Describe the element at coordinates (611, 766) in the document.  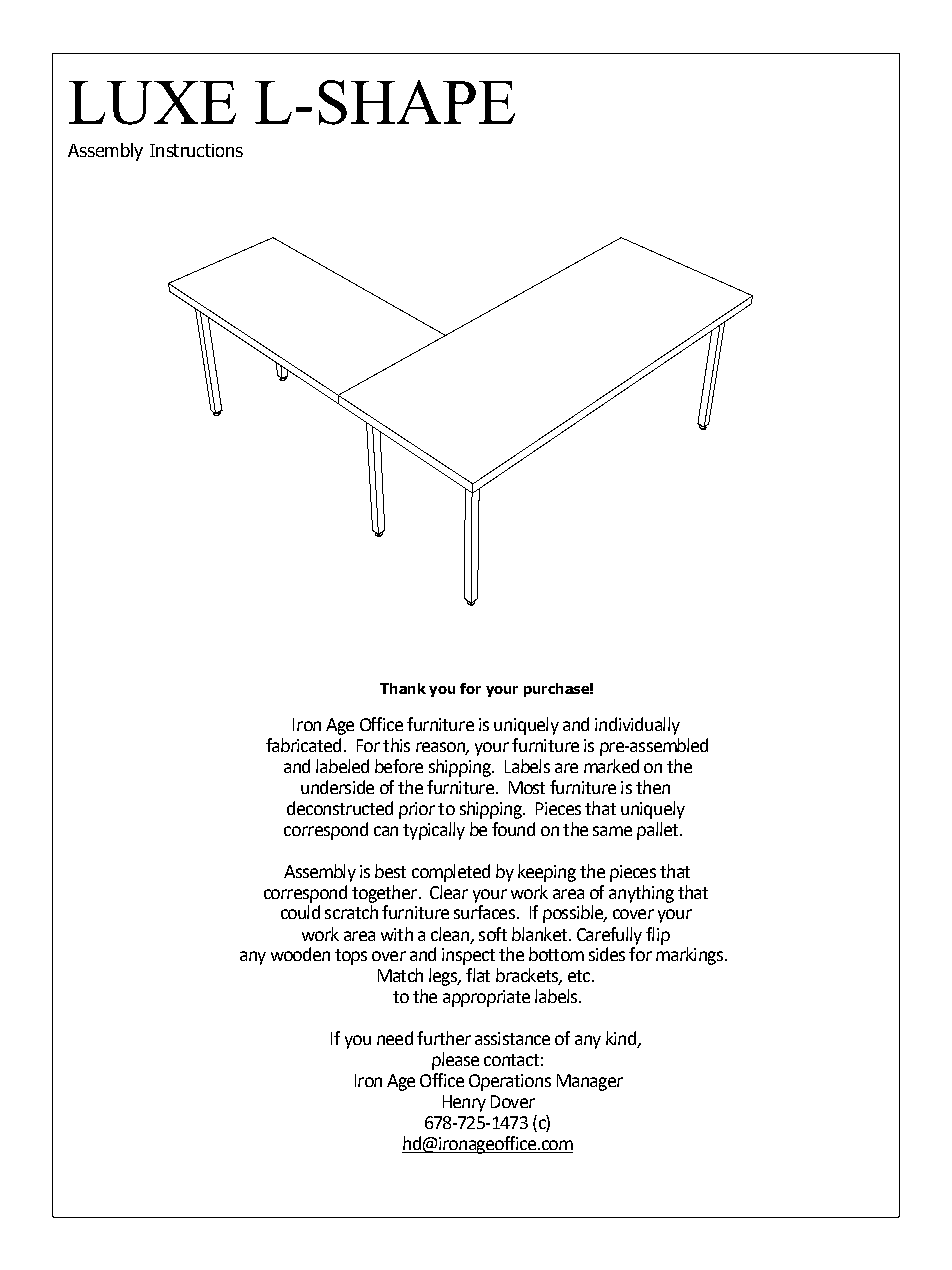
I see `marked` at that location.
